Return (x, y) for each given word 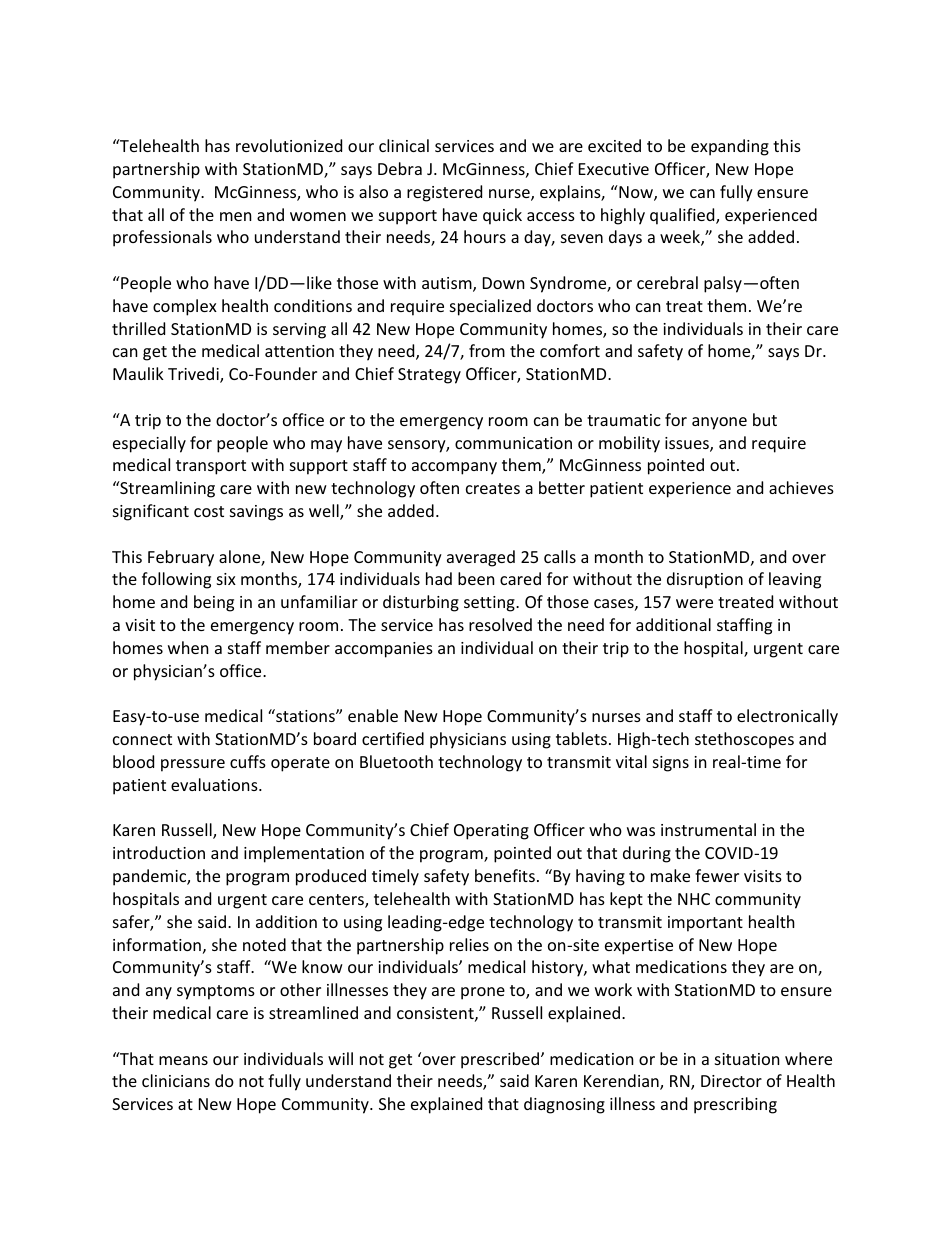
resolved (500, 624)
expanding (730, 147)
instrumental (708, 829)
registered (444, 193)
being (214, 603)
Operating (491, 832)
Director (731, 1081)
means (183, 1060)
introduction (159, 852)
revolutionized (289, 145)
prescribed (501, 1060)
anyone (719, 423)
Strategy (429, 376)
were (694, 603)
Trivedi (194, 375)
